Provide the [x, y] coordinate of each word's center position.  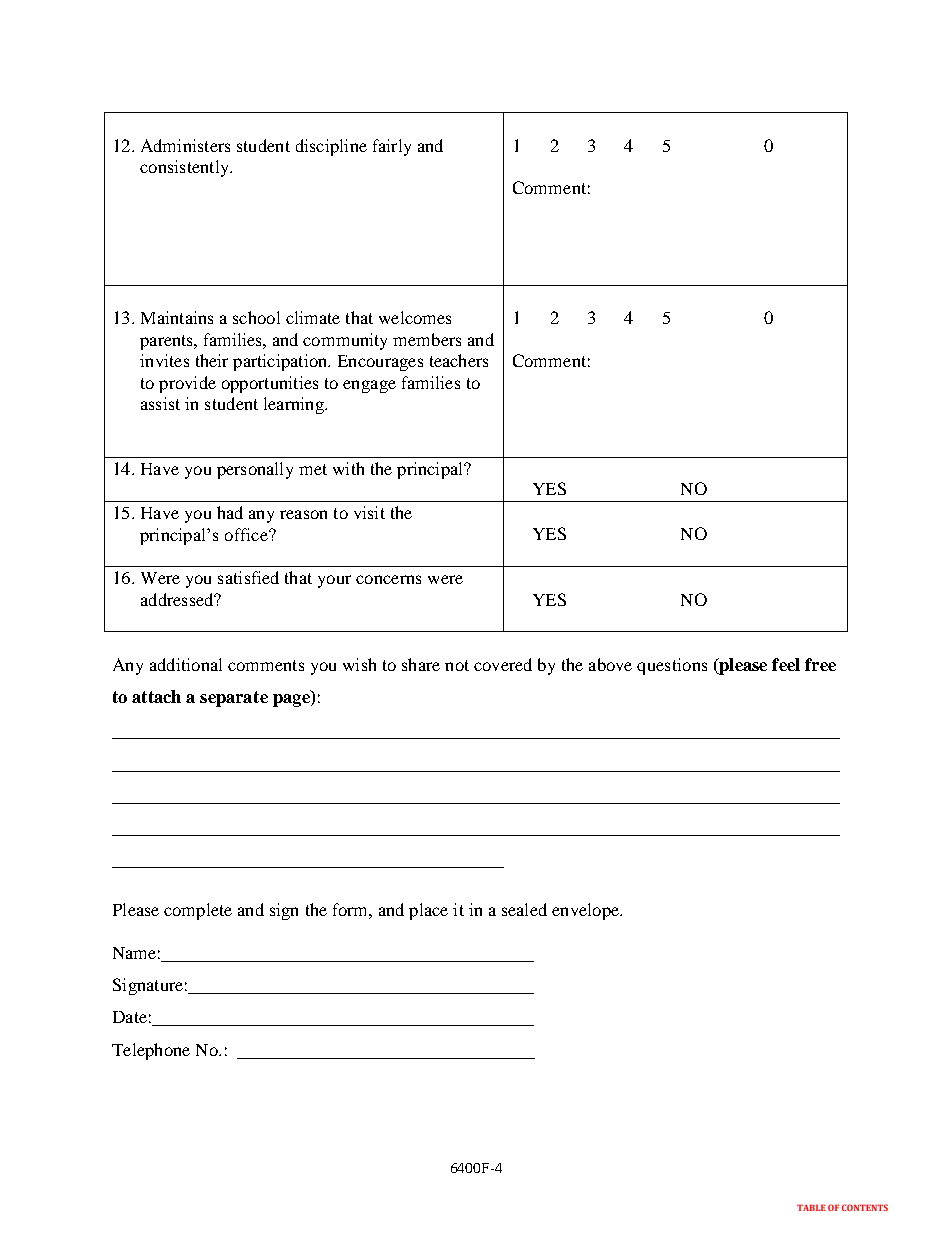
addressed [178, 599]
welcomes [415, 317]
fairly [392, 147]
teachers [459, 360]
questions [672, 666]
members [427, 339]
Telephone [151, 1051]
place [428, 911]
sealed [524, 909]
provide [187, 384]
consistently [185, 168]
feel [786, 664]
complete [198, 911]
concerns [388, 579]
